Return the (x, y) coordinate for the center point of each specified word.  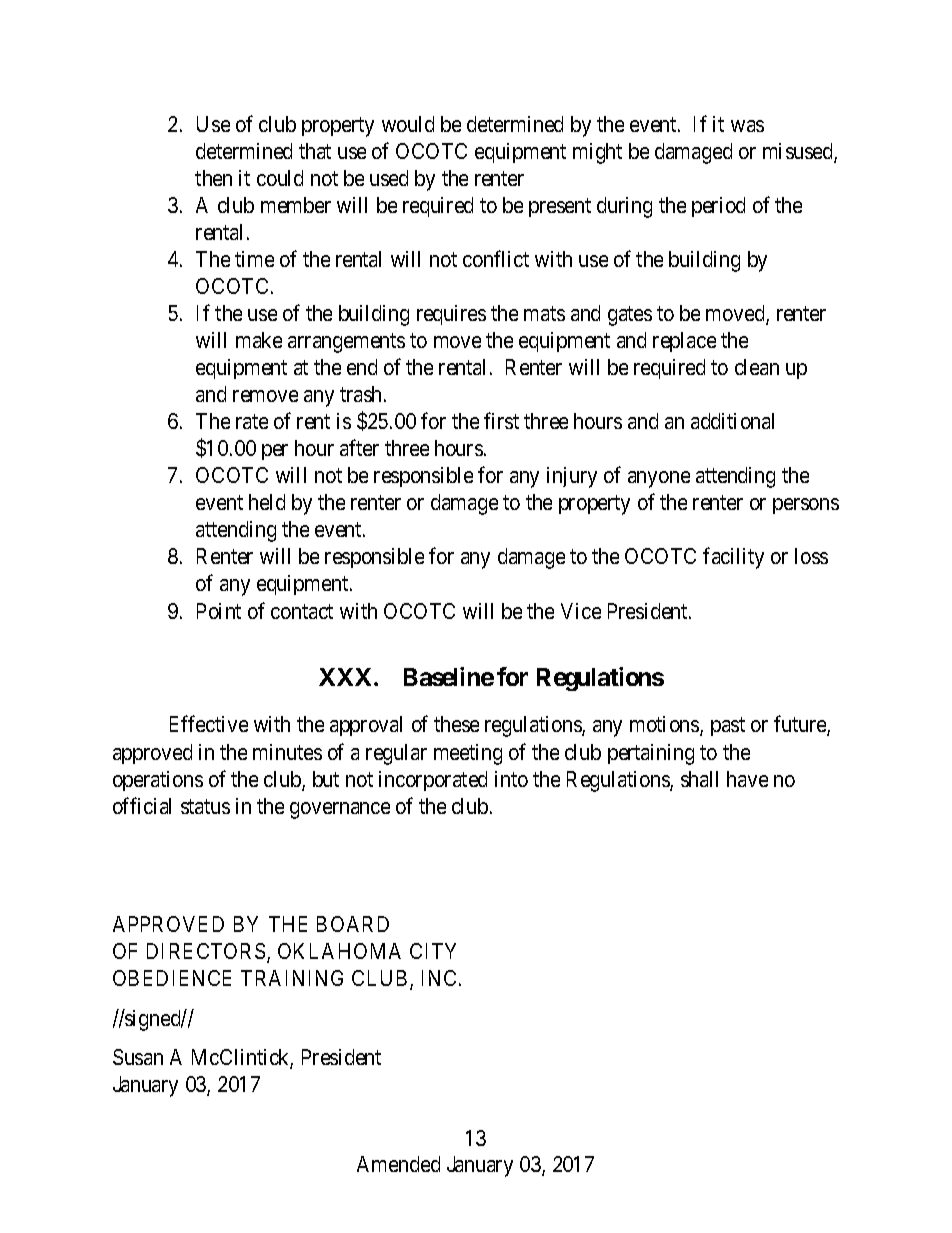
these (456, 724)
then (213, 178)
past (728, 727)
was (747, 126)
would (408, 124)
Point (219, 611)
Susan (138, 1057)
